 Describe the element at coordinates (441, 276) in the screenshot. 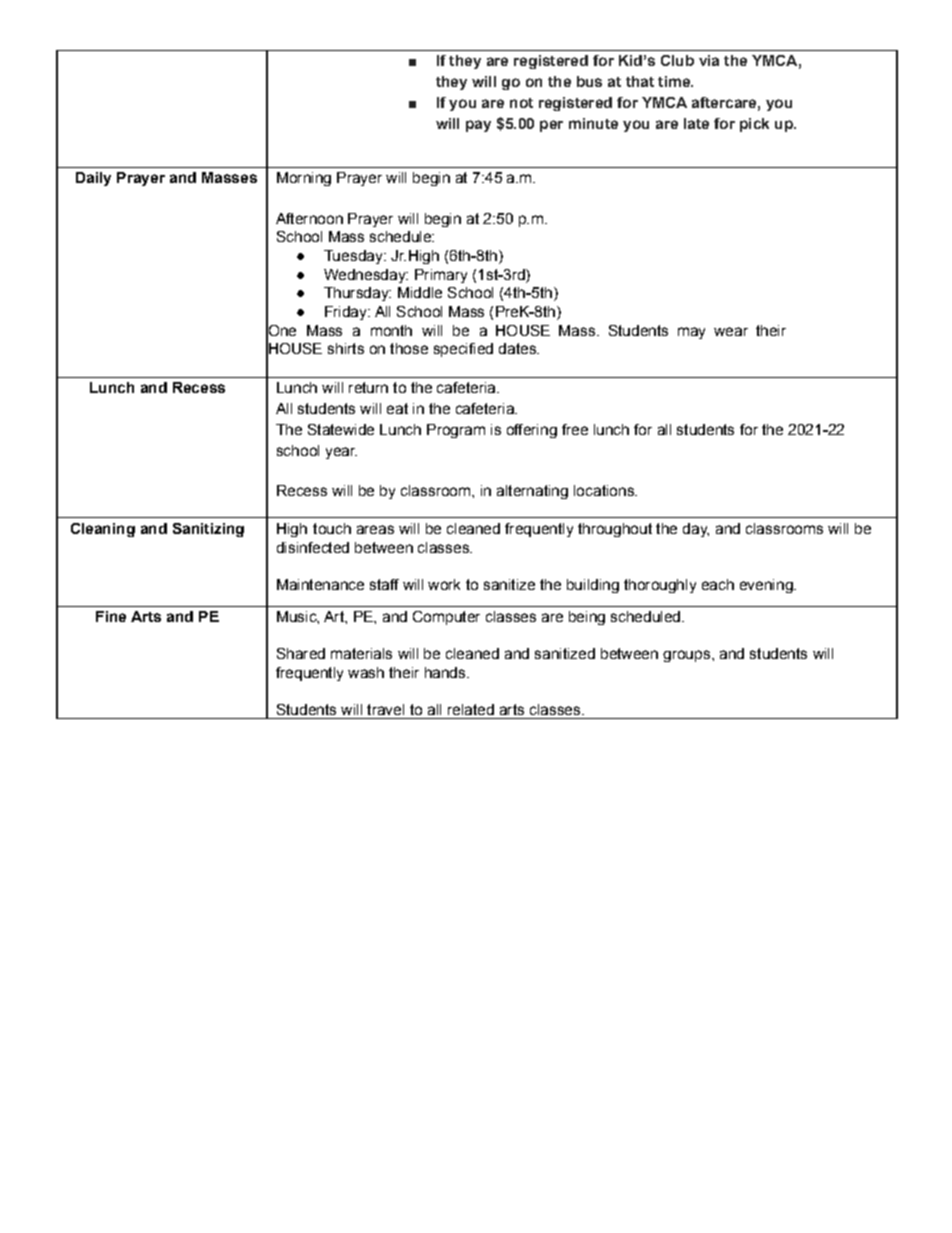

I see `Primary` at that location.
